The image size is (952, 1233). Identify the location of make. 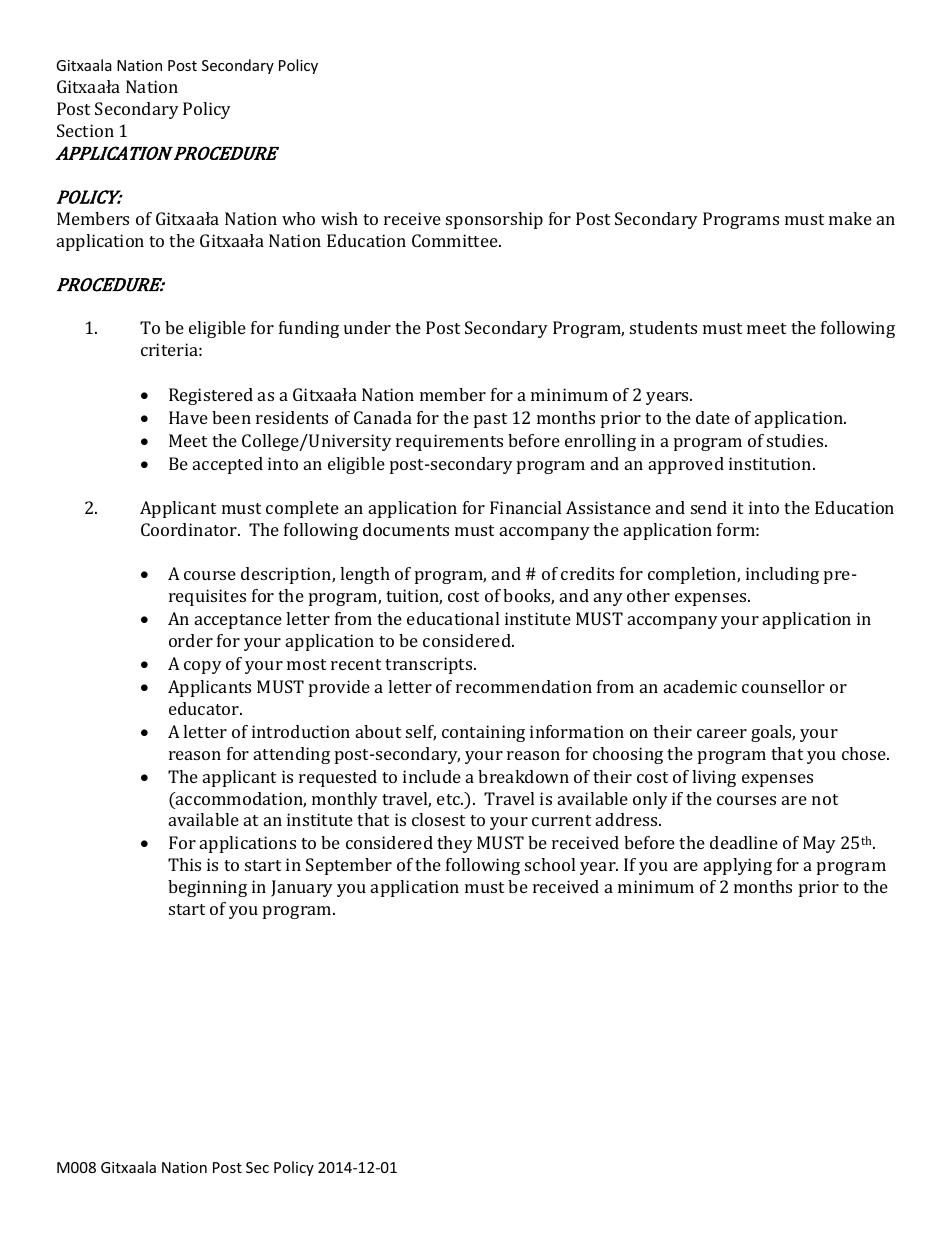
(850, 218).
